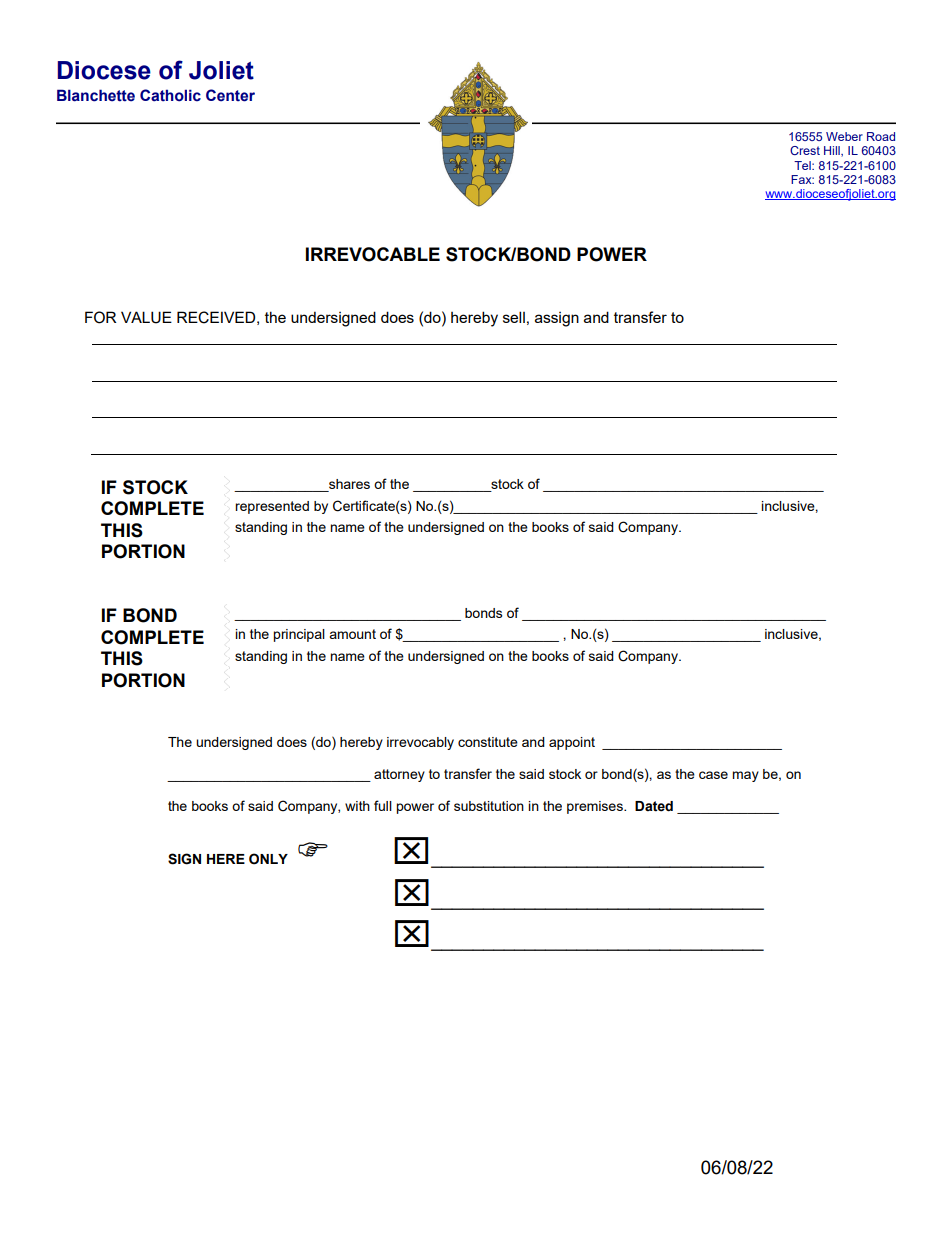  I want to click on principal, so click(299, 635).
